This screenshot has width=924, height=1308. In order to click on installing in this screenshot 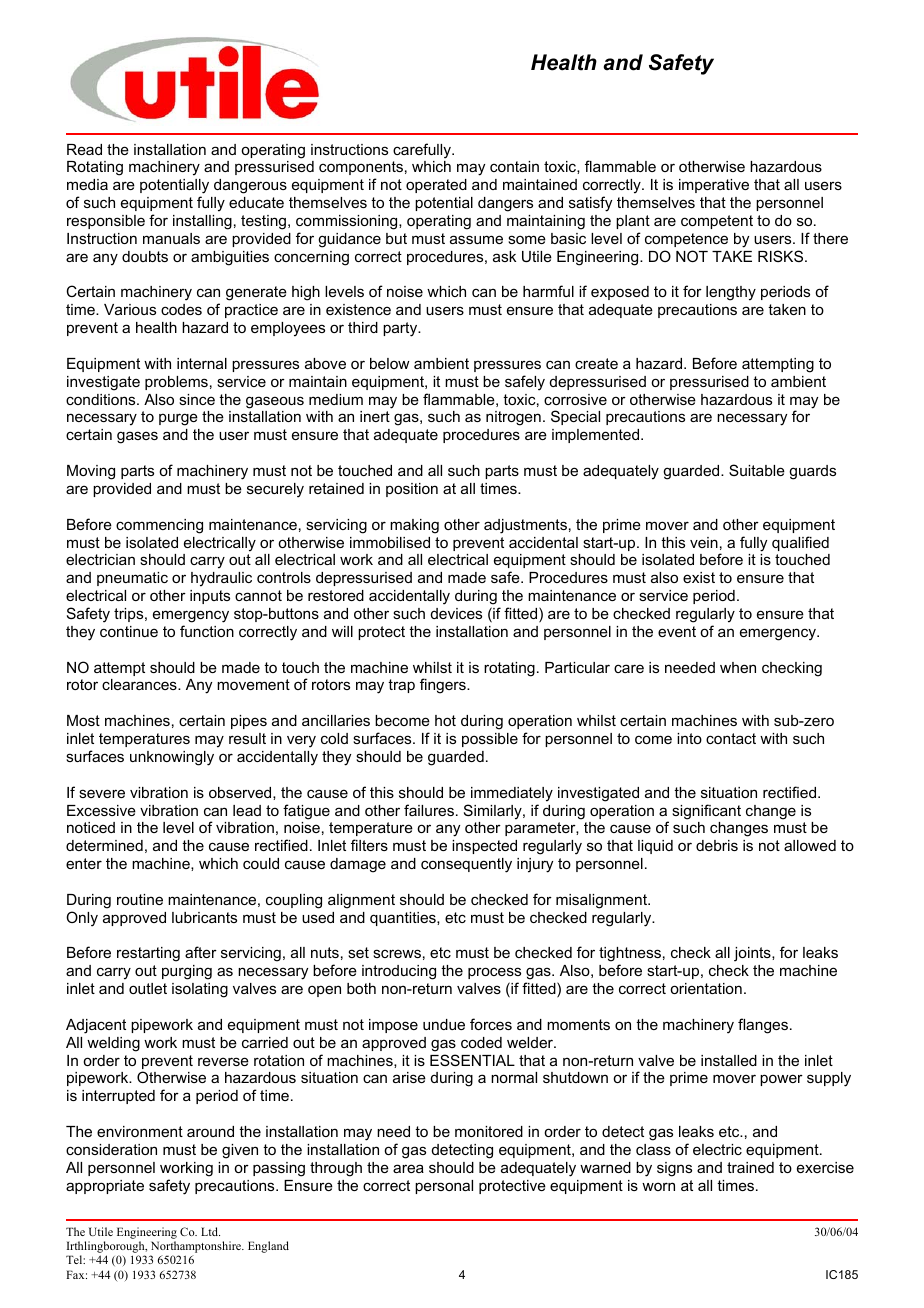, I will do `click(202, 222)`.
